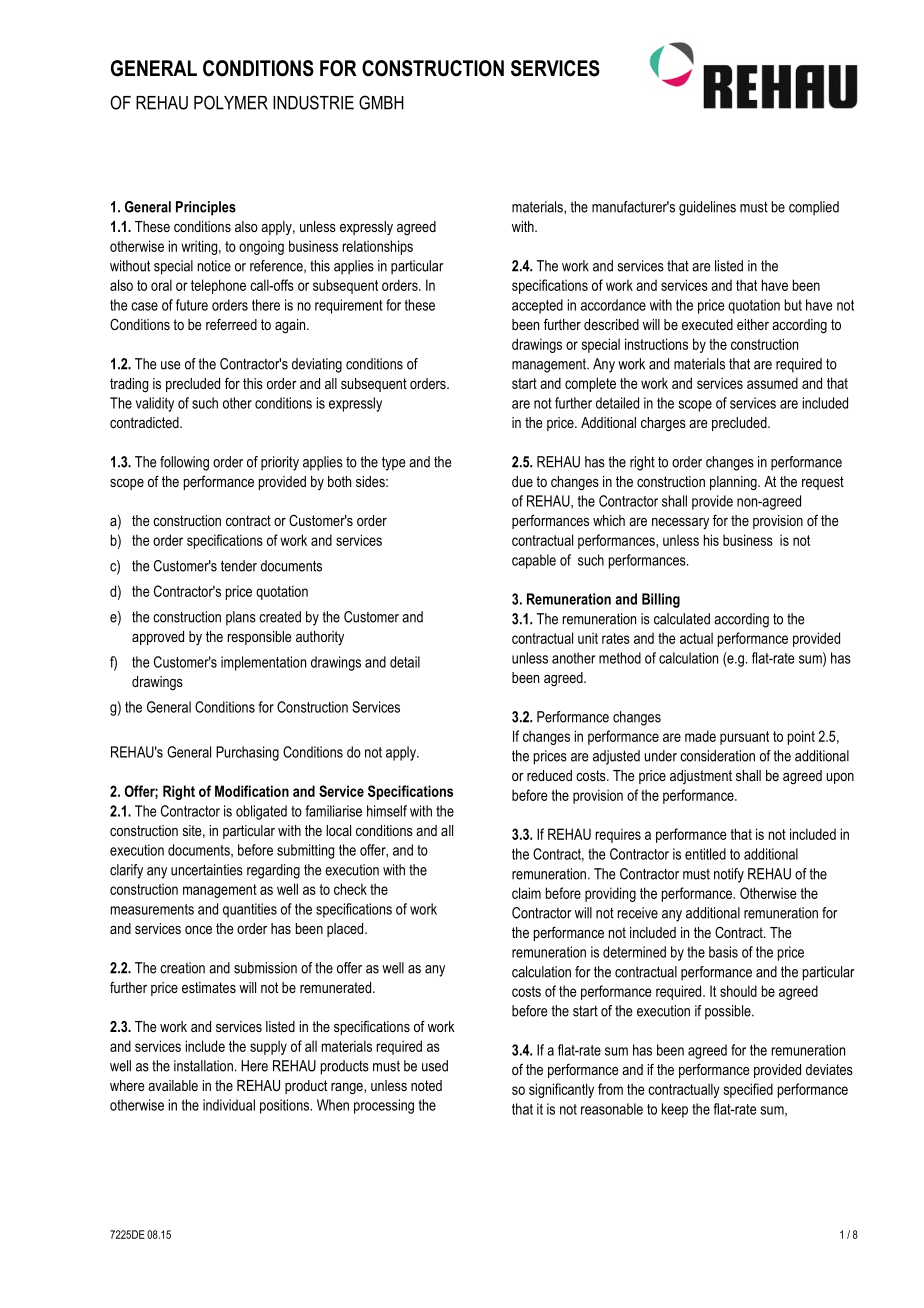 This image has height=1308, width=924. I want to click on POLYMER, so click(231, 102).
